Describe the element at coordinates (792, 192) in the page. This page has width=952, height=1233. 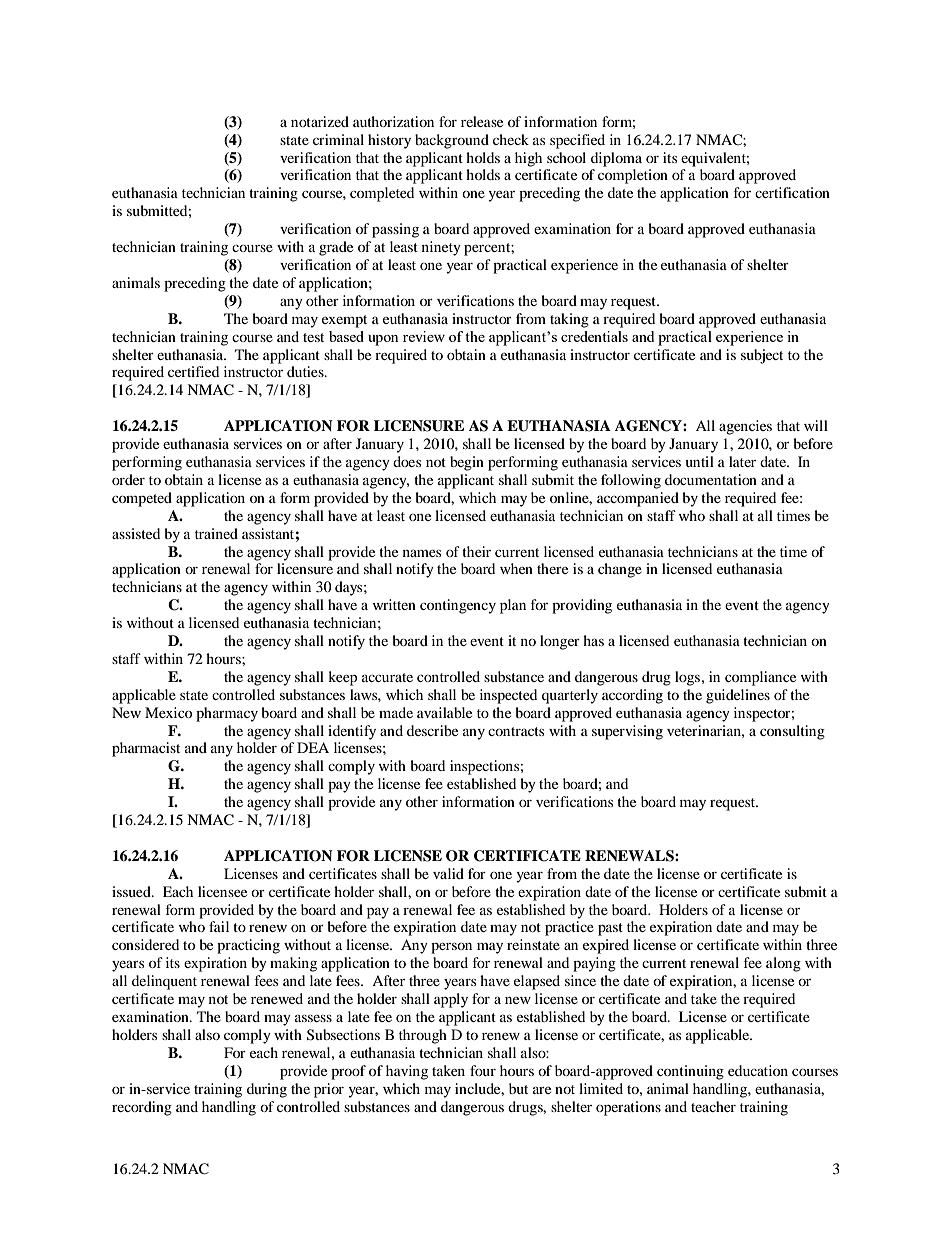
I see `certification` at that location.
